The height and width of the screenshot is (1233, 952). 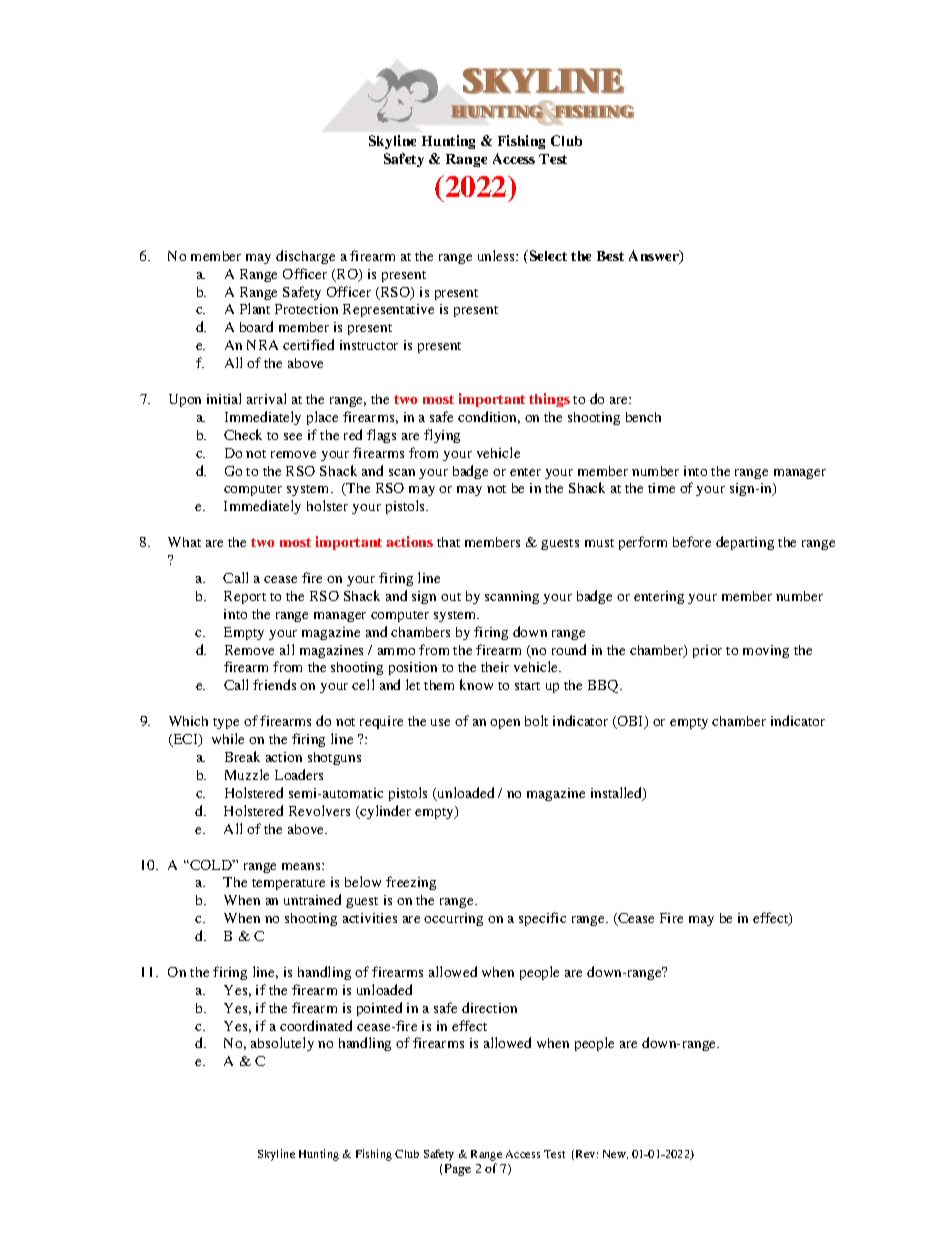 I want to click on OBI, so click(x=631, y=722).
